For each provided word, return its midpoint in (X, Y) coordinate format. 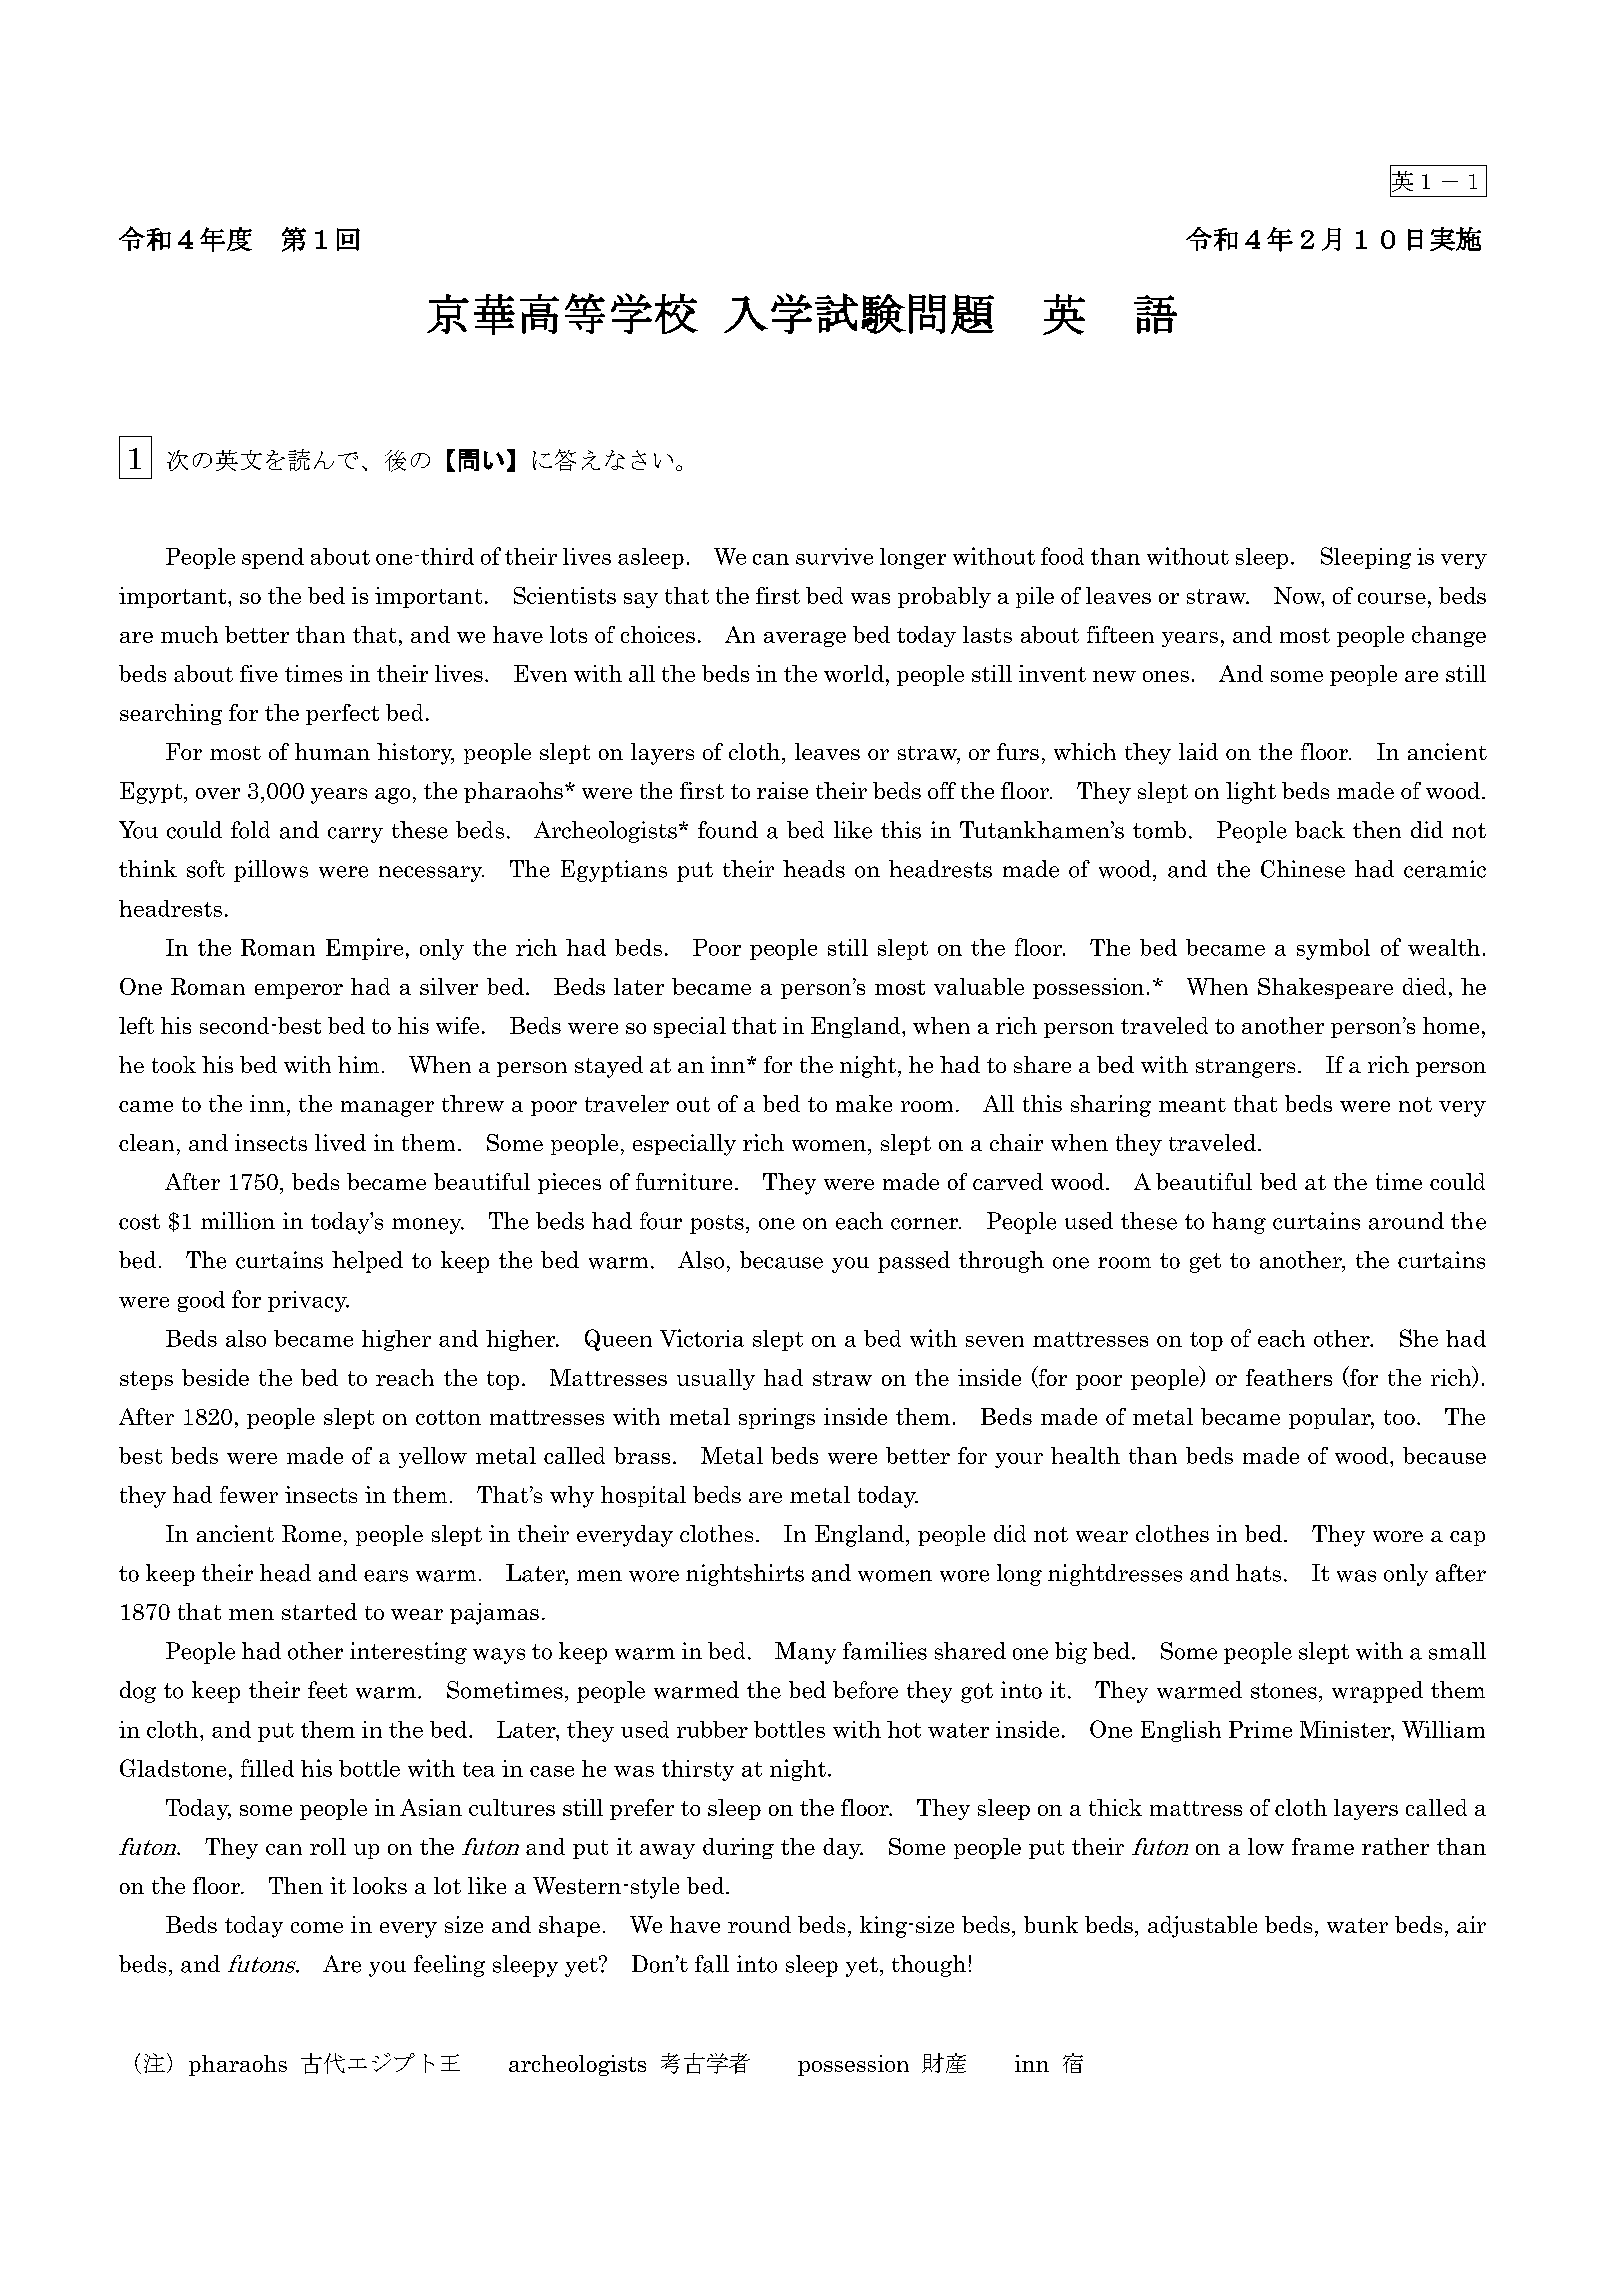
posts (717, 1224)
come (317, 1927)
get (1205, 1263)
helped (367, 1262)
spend (273, 558)
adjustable (1202, 1927)
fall (712, 1964)
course (1392, 598)
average (805, 639)
